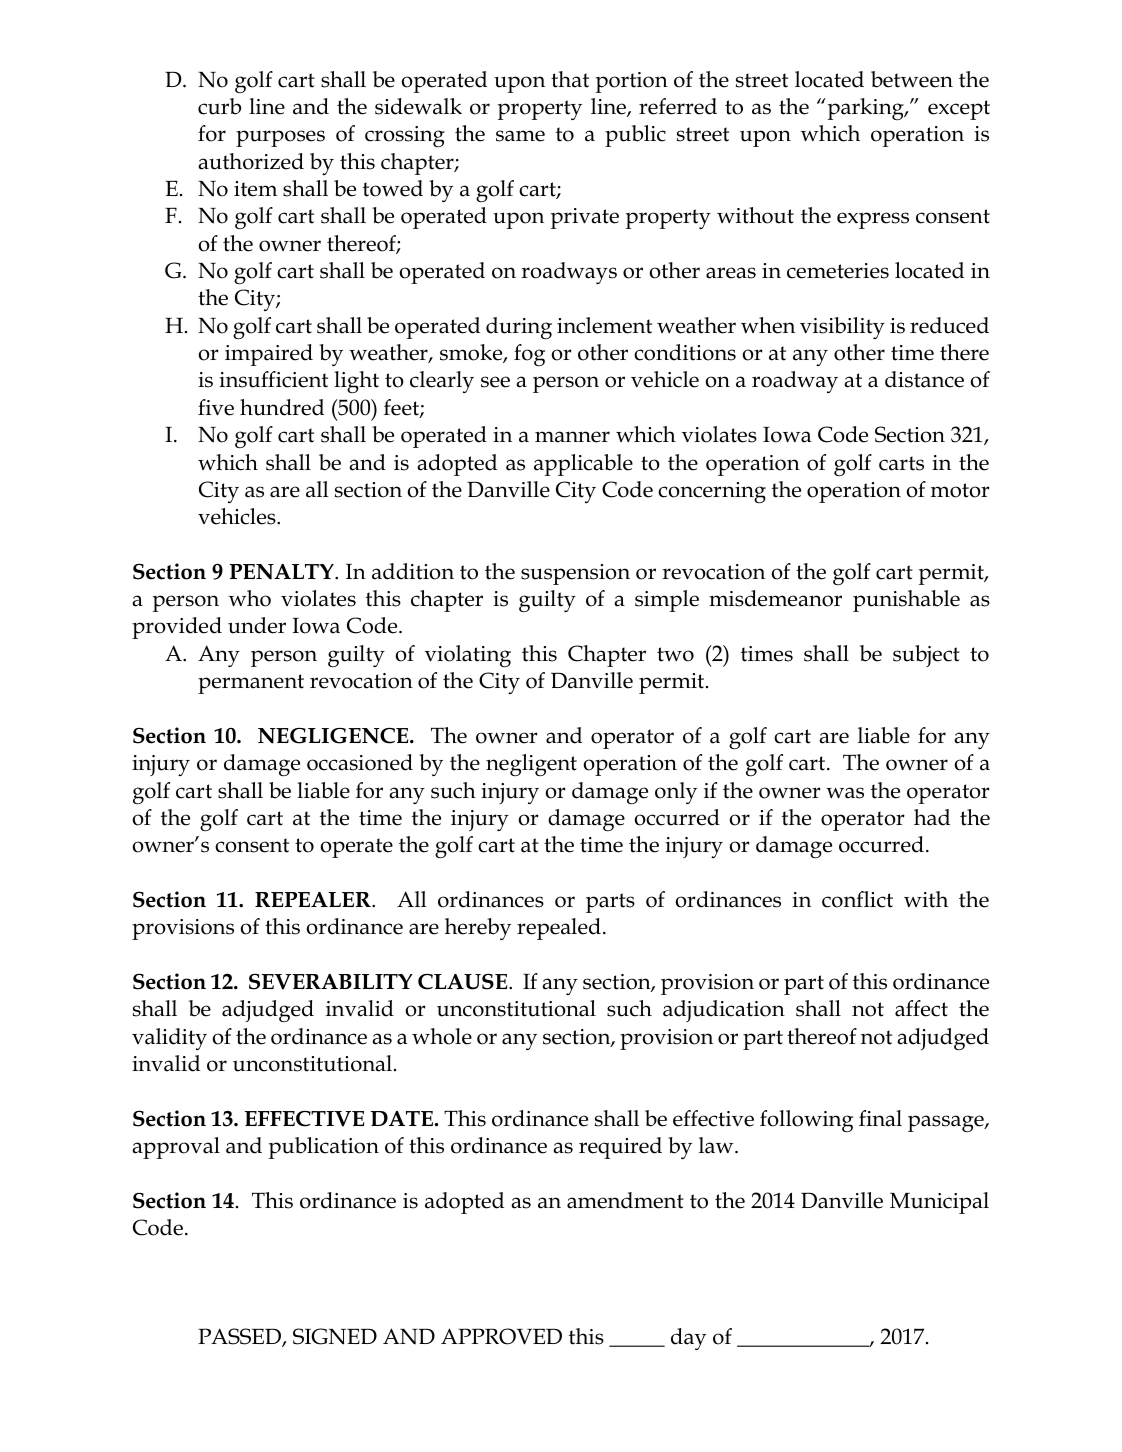 Image resolution: width=1122 pixels, height=1452 pixels. Describe the element at coordinates (280, 138) in the screenshot. I see `purposes` at that location.
